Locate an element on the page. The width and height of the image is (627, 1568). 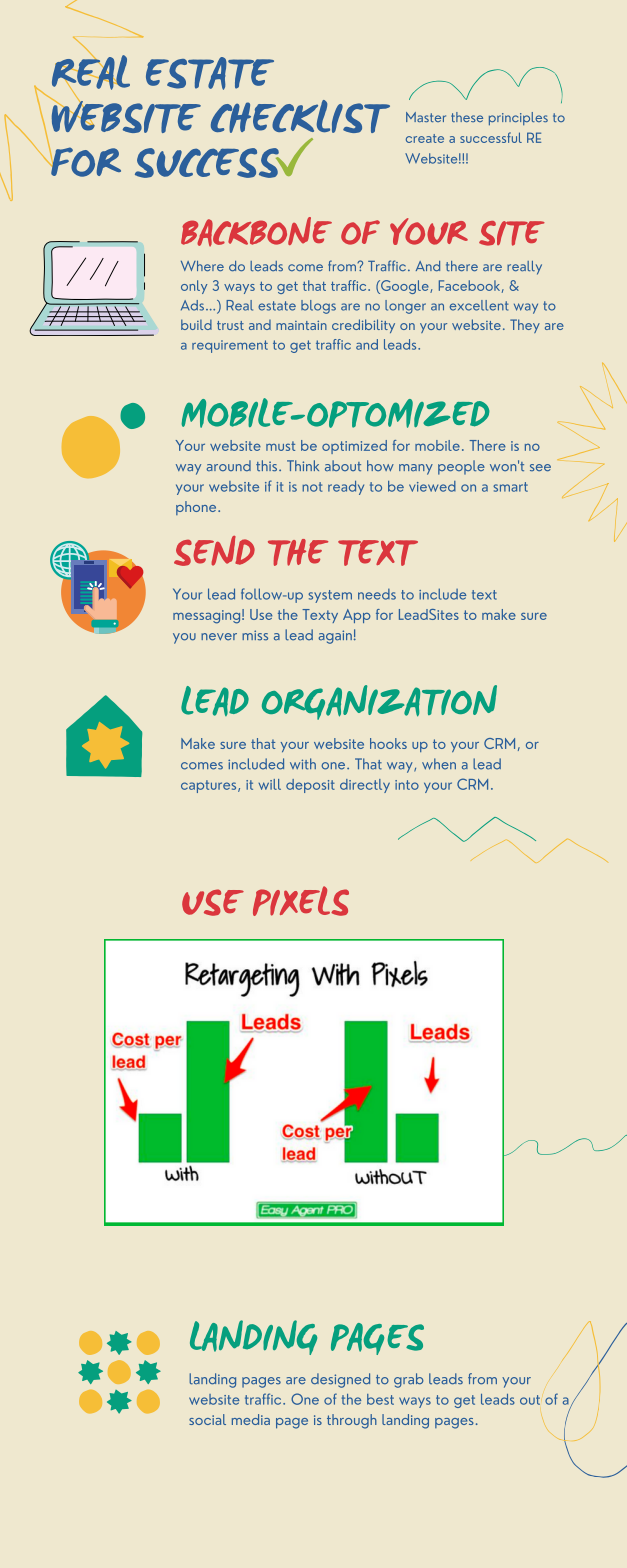
BACKBONE is located at coordinates (256, 232).
